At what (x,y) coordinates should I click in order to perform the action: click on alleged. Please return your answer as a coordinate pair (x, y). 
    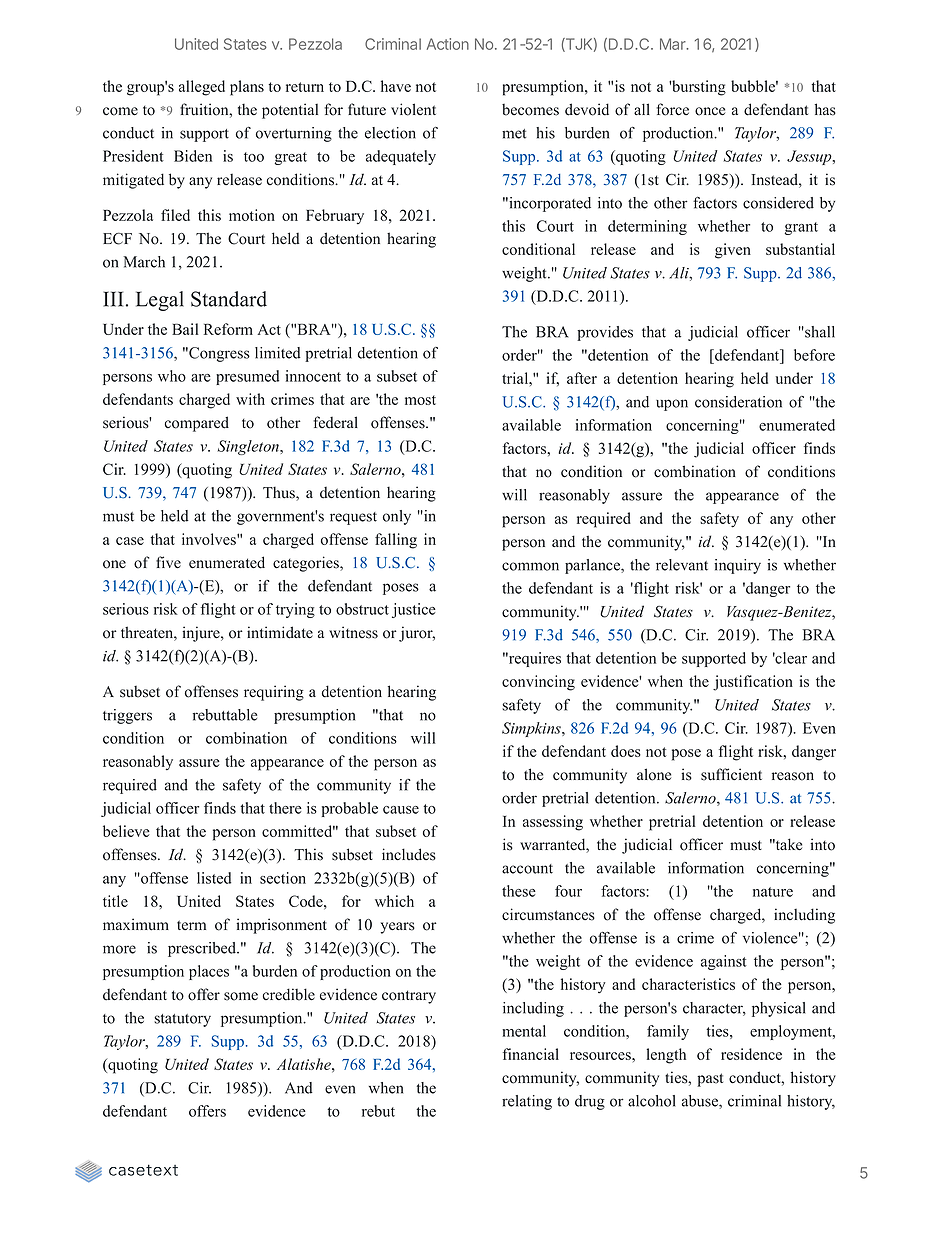
    Looking at the image, I should click on (202, 88).
